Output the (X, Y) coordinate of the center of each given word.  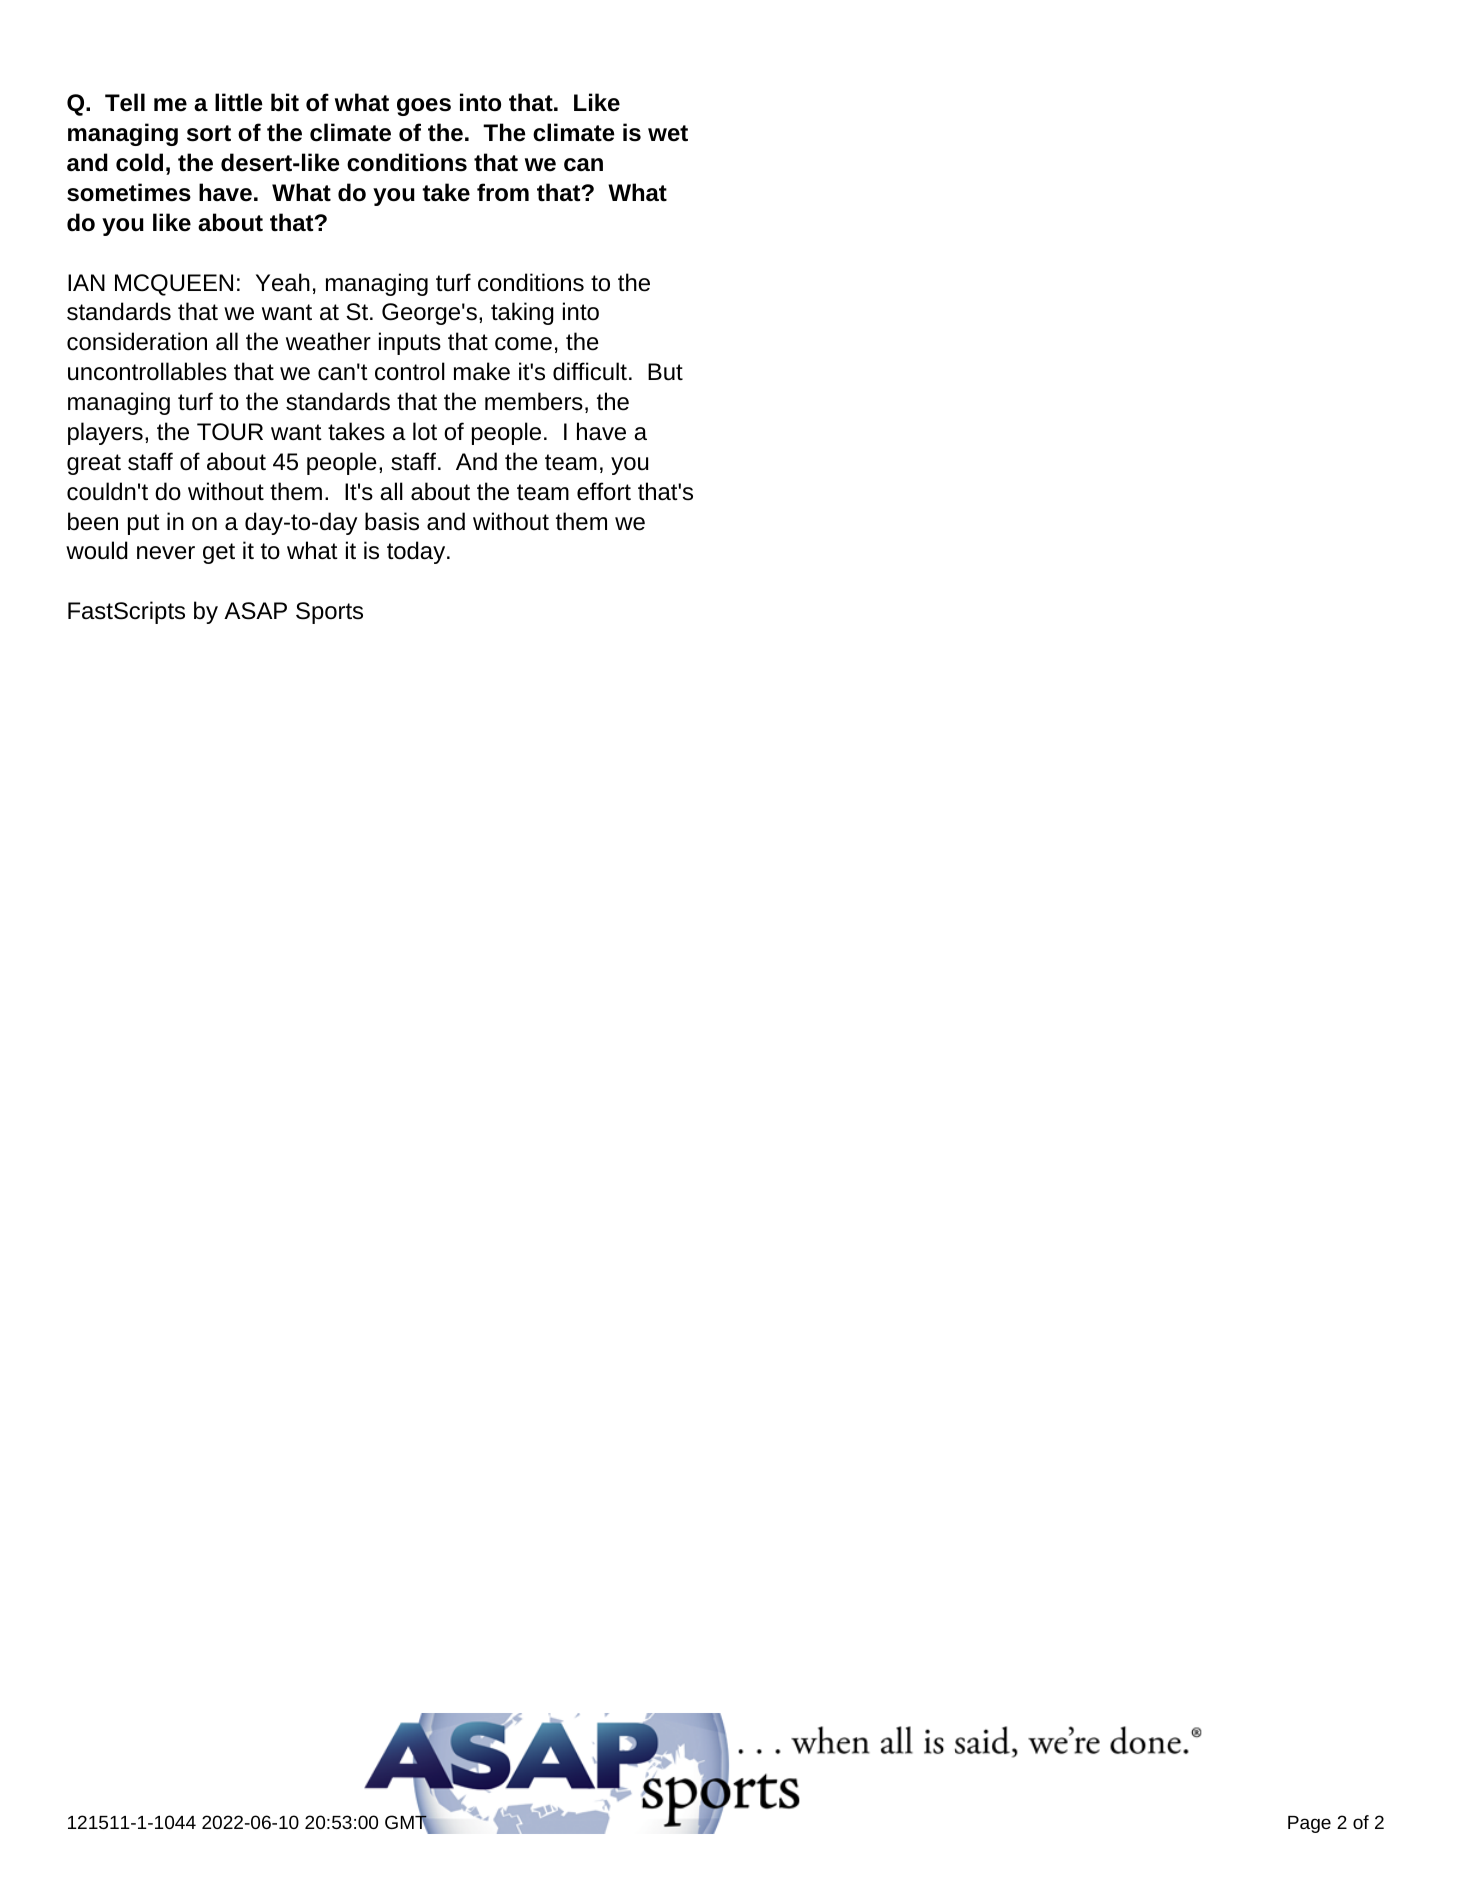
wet (668, 133)
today (417, 552)
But (665, 372)
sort (209, 133)
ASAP (255, 611)
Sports (329, 613)
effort (604, 491)
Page (1309, 1824)
